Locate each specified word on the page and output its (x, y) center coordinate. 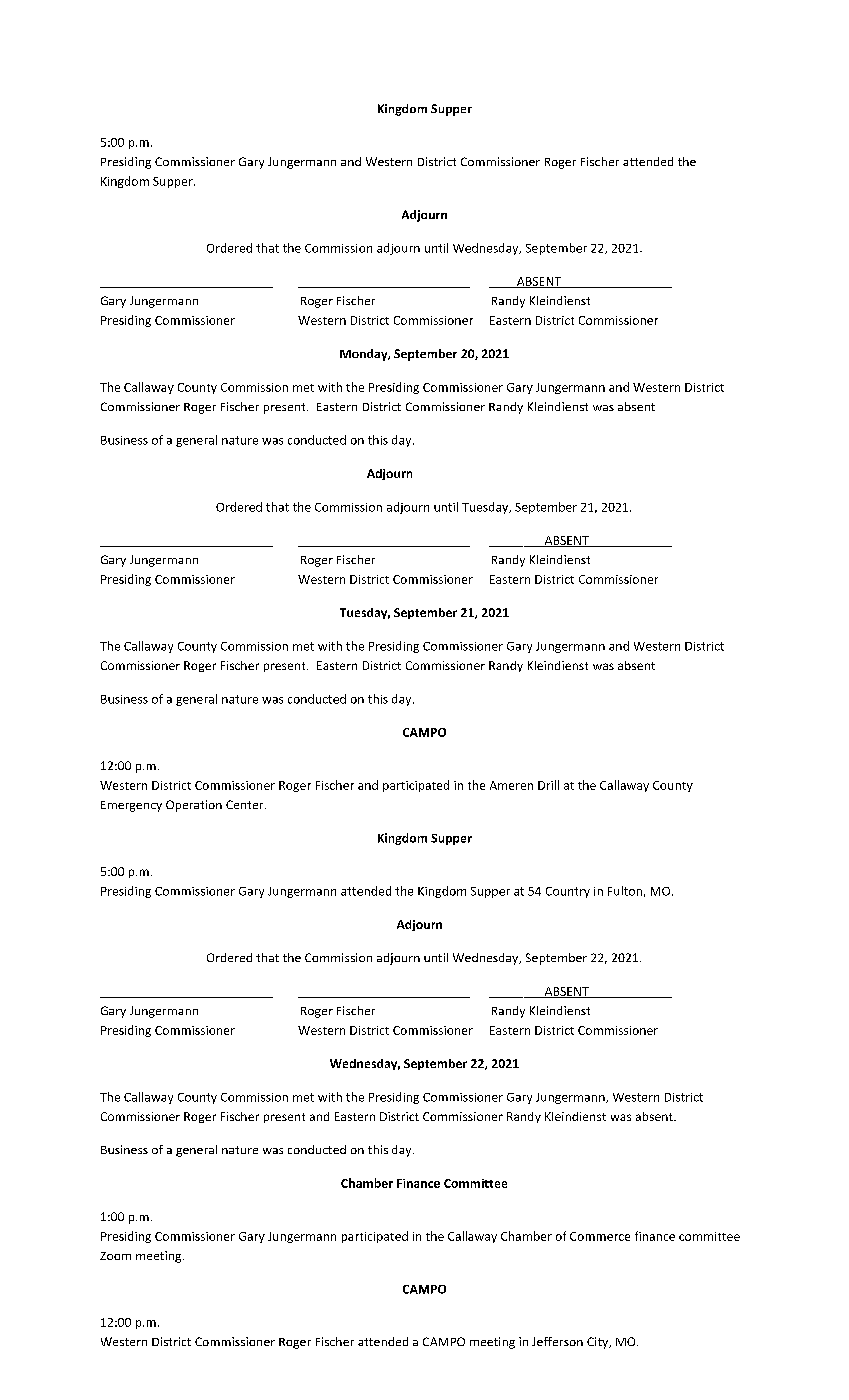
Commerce (600, 1236)
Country (568, 892)
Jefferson (557, 1341)
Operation (194, 806)
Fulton (625, 891)
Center (246, 804)
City (599, 1343)
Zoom (115, 1256)
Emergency (131, 806)
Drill (548, 785)
